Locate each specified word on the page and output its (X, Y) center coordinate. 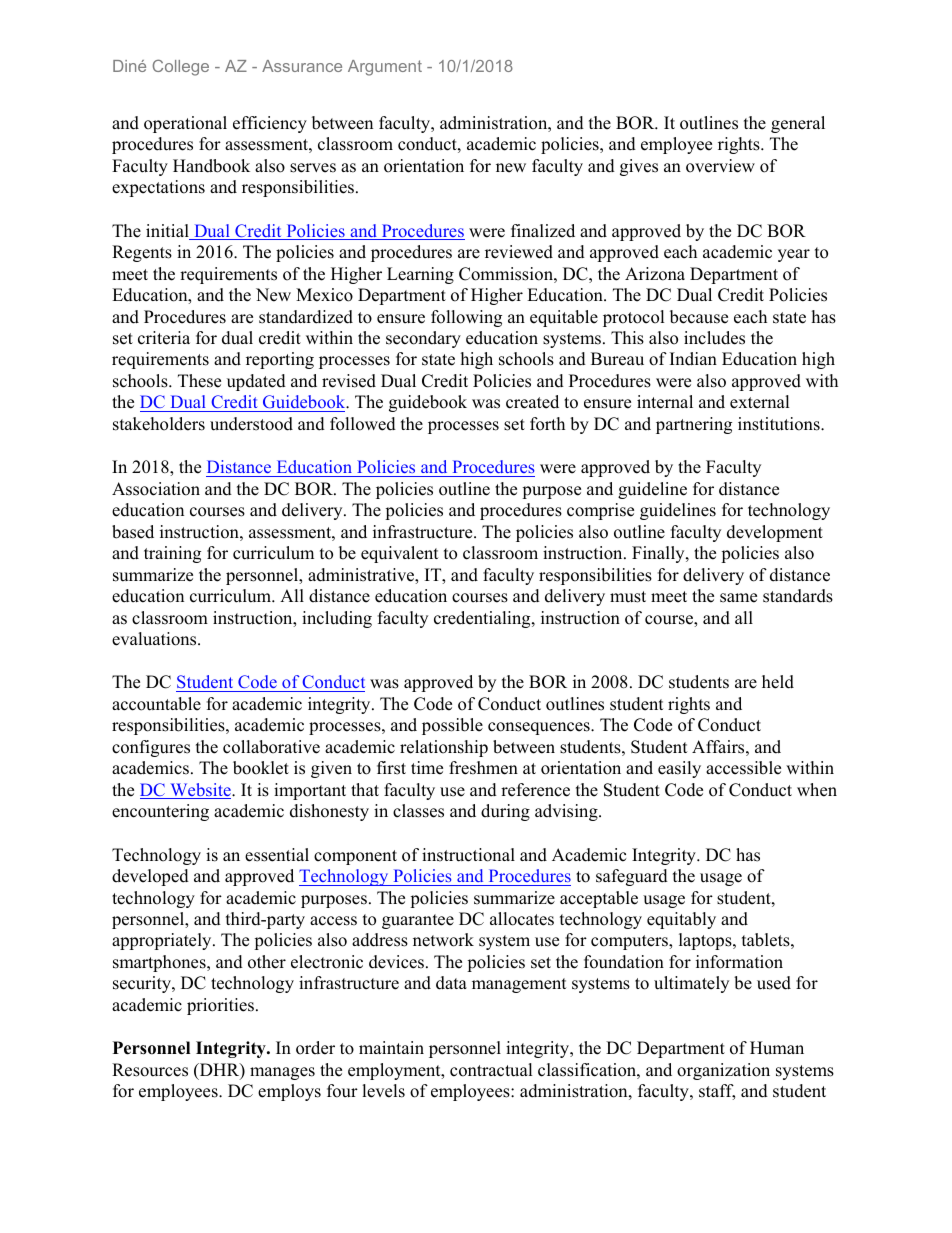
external (760, 402)
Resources (150, 1070)
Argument (385, 68)
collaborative (271, 747)
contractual (491, 1070)
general (798, 124)
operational (185, 124)
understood (251, 424)
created (532, 402)
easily (679, 769)
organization (723, 1071)
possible (452, 726)
